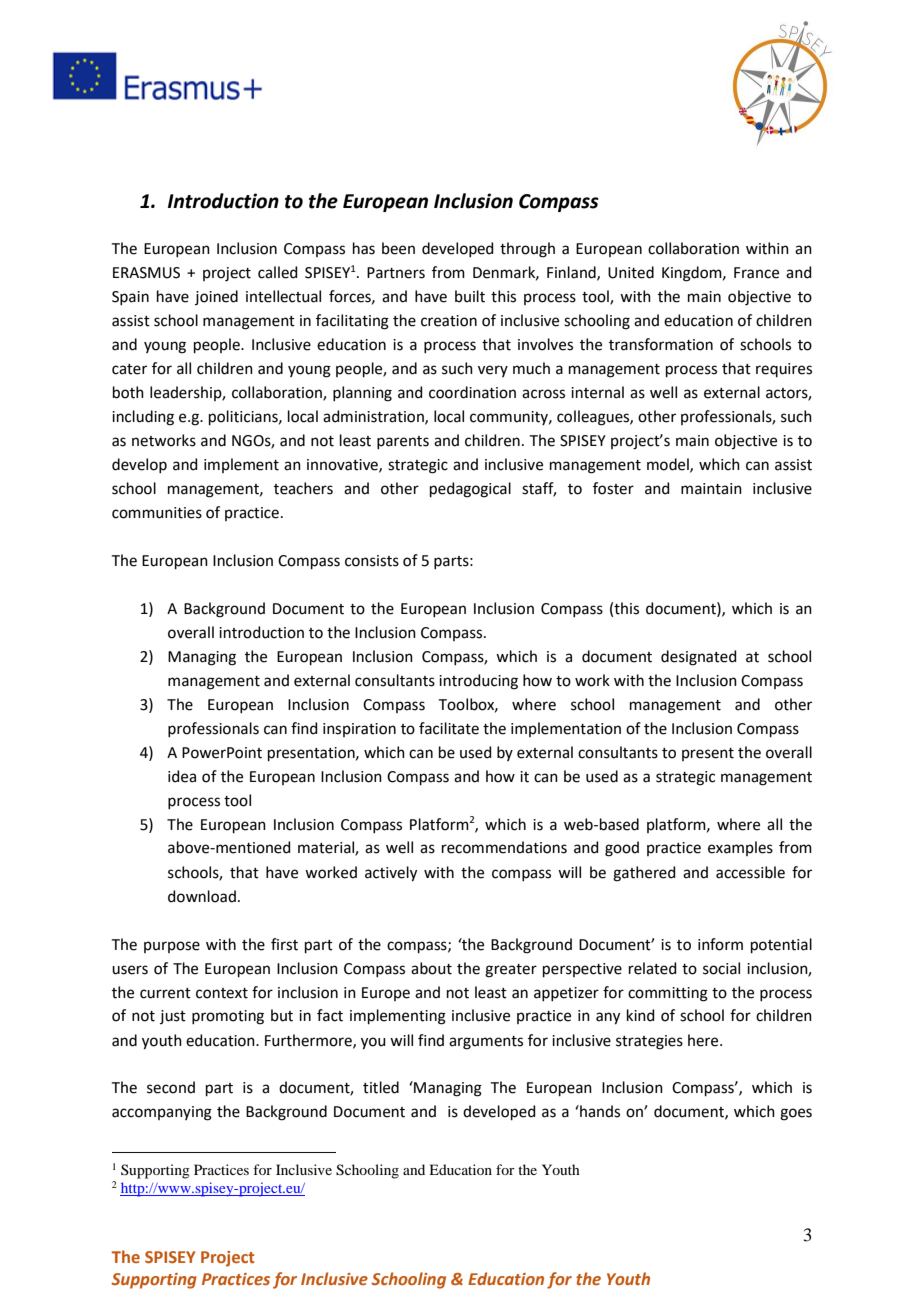 The height and width of the screenshot is (1308, 924). What do you see at coordinates (756, 273) in the screenshot?
I see `France` at bounding box center [756, 273].
